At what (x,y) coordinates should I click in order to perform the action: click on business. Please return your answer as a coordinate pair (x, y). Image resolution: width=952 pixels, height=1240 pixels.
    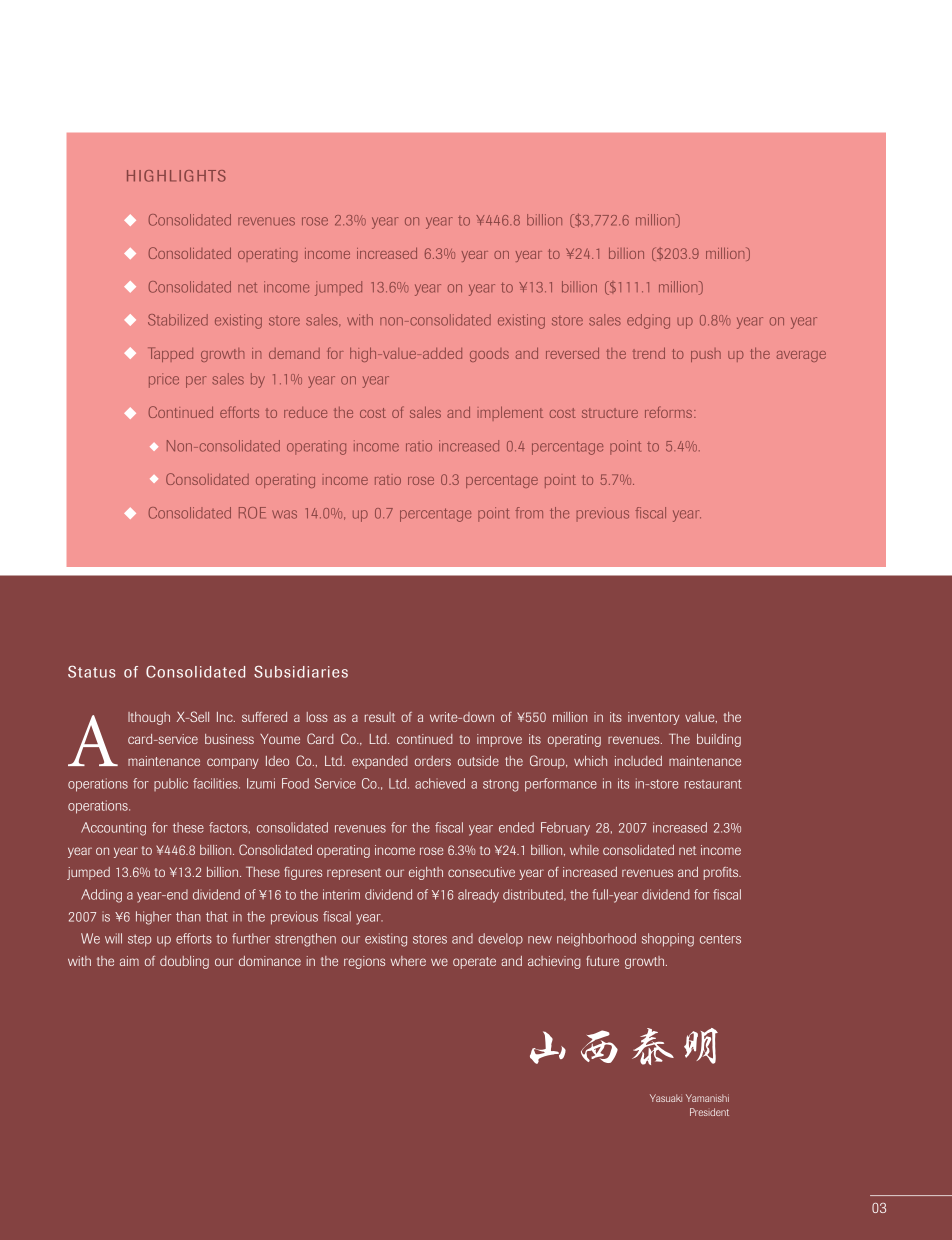
    Looking at the image, I should click on (229, 739).
